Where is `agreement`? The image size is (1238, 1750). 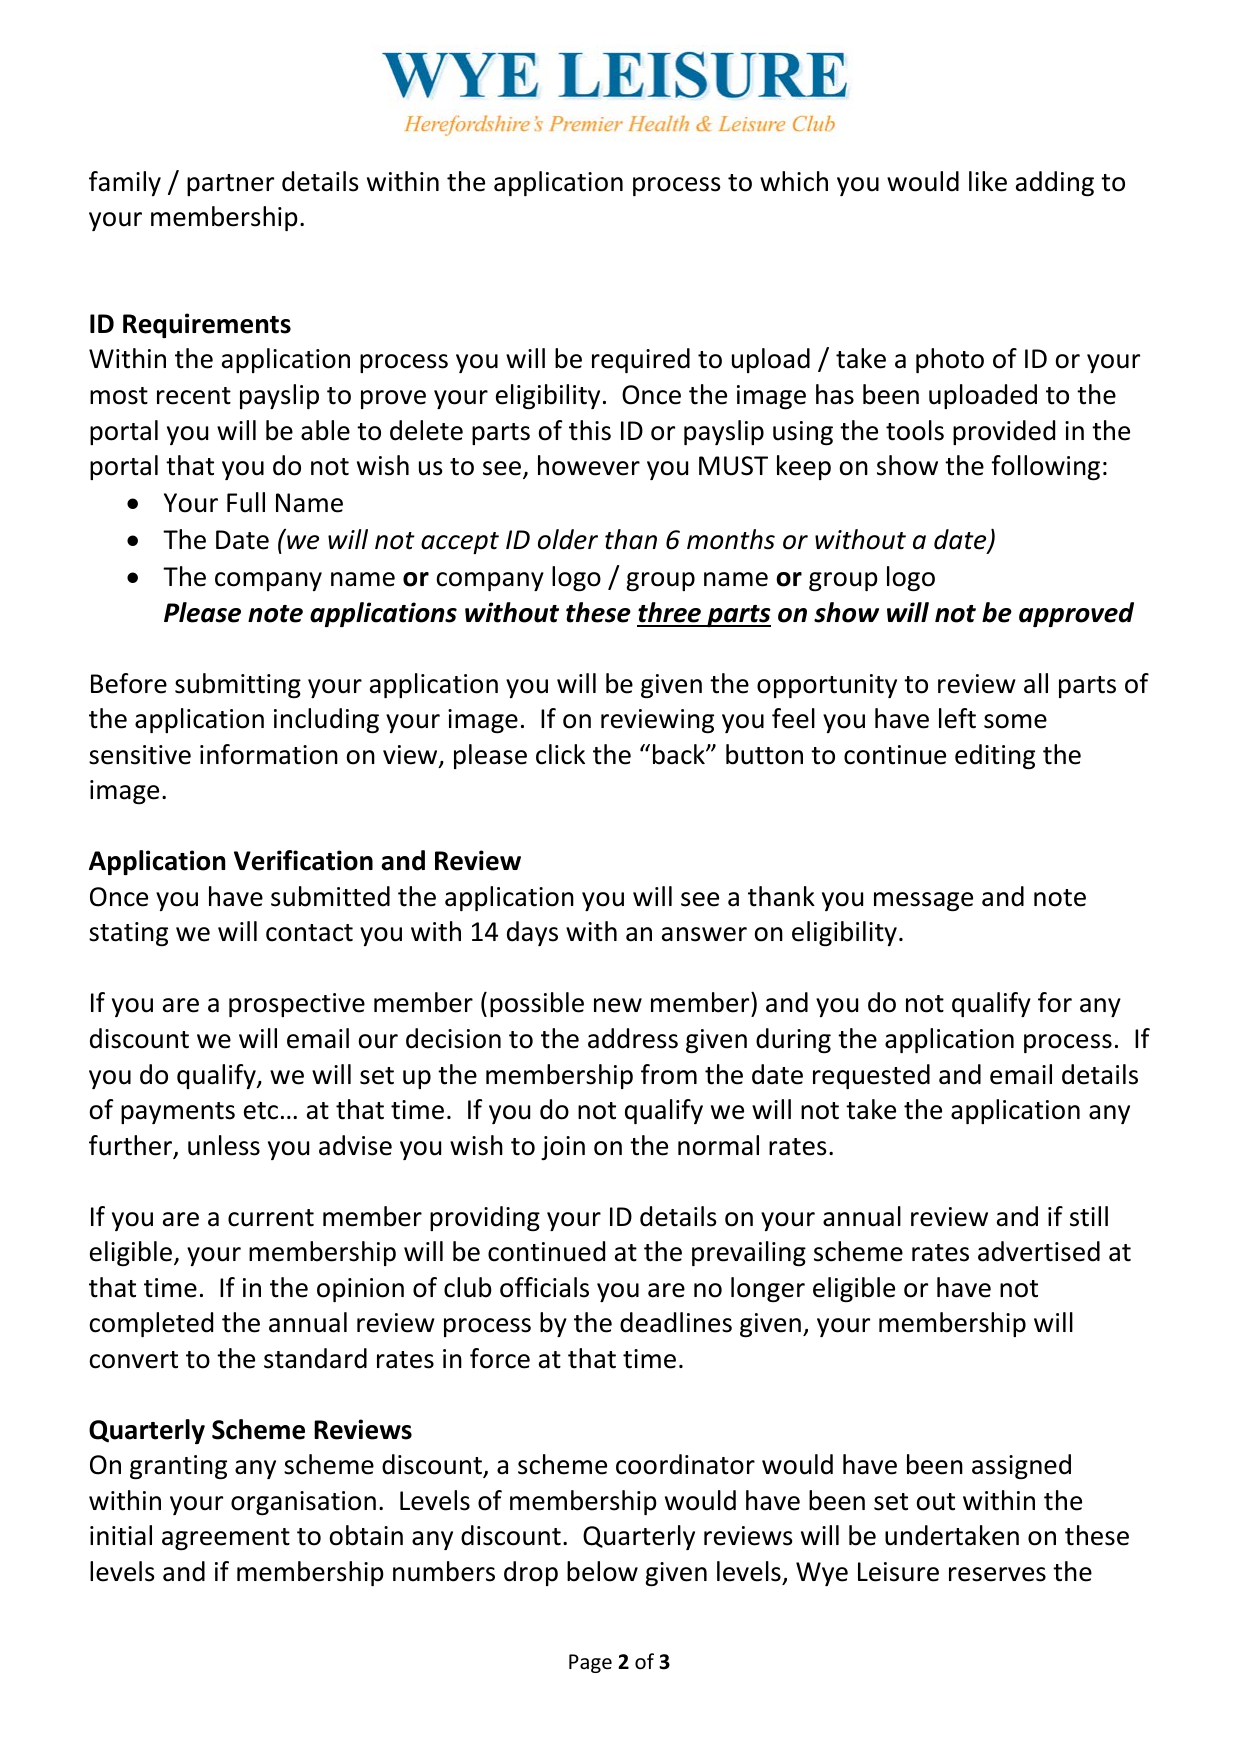
agreement is located at coordinates (226, 1539).
